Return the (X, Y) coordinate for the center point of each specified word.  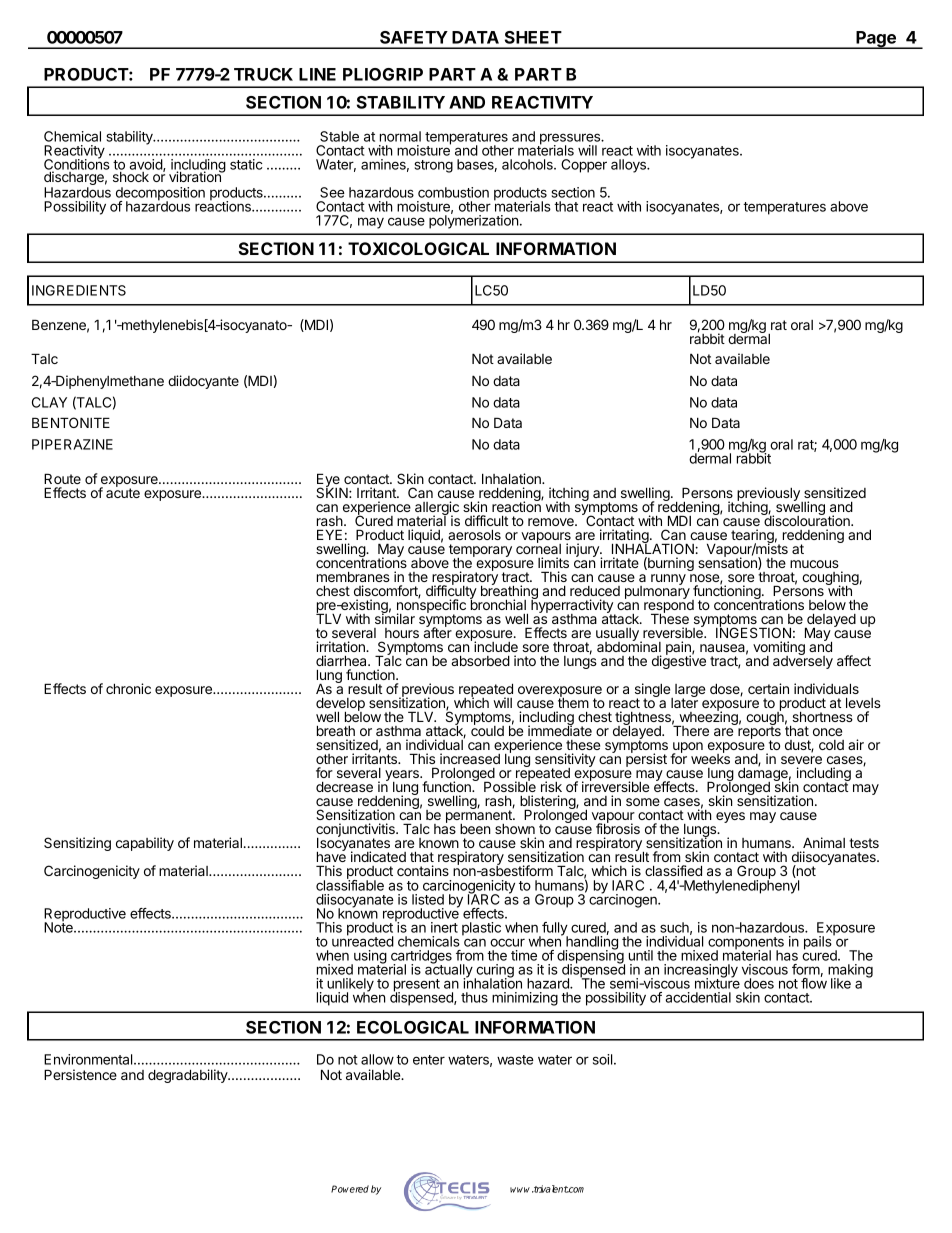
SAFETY (414, 37)
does (759, 983)
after (437, 632)
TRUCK (263, 74)
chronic (128, 688)
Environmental (89, 1059)
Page (876, 40)
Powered (350, 1189)
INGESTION (753, 632)
